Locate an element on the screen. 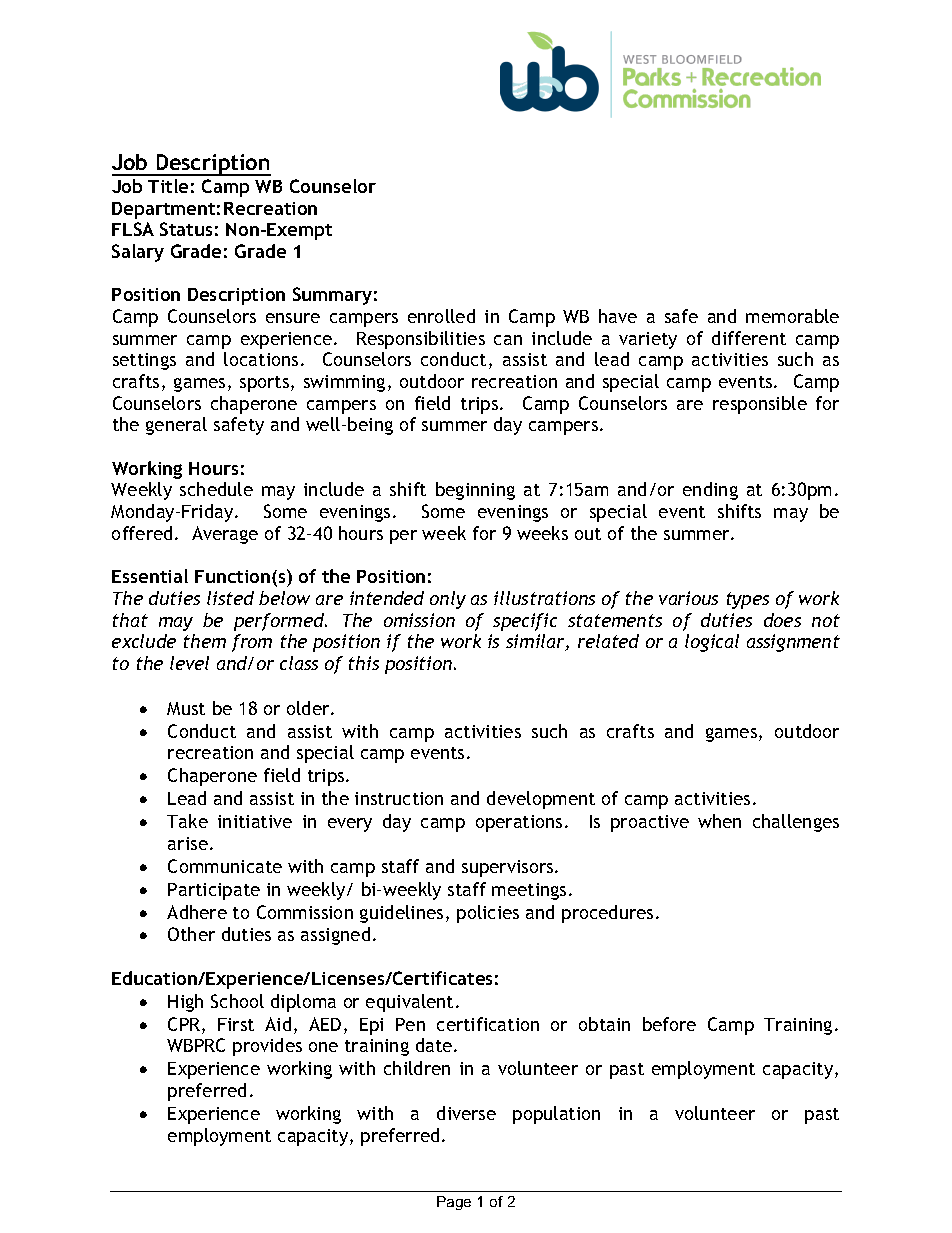 The width and height of the screenshot is (952, 1233). logical is located at coordinates (712, 643).
